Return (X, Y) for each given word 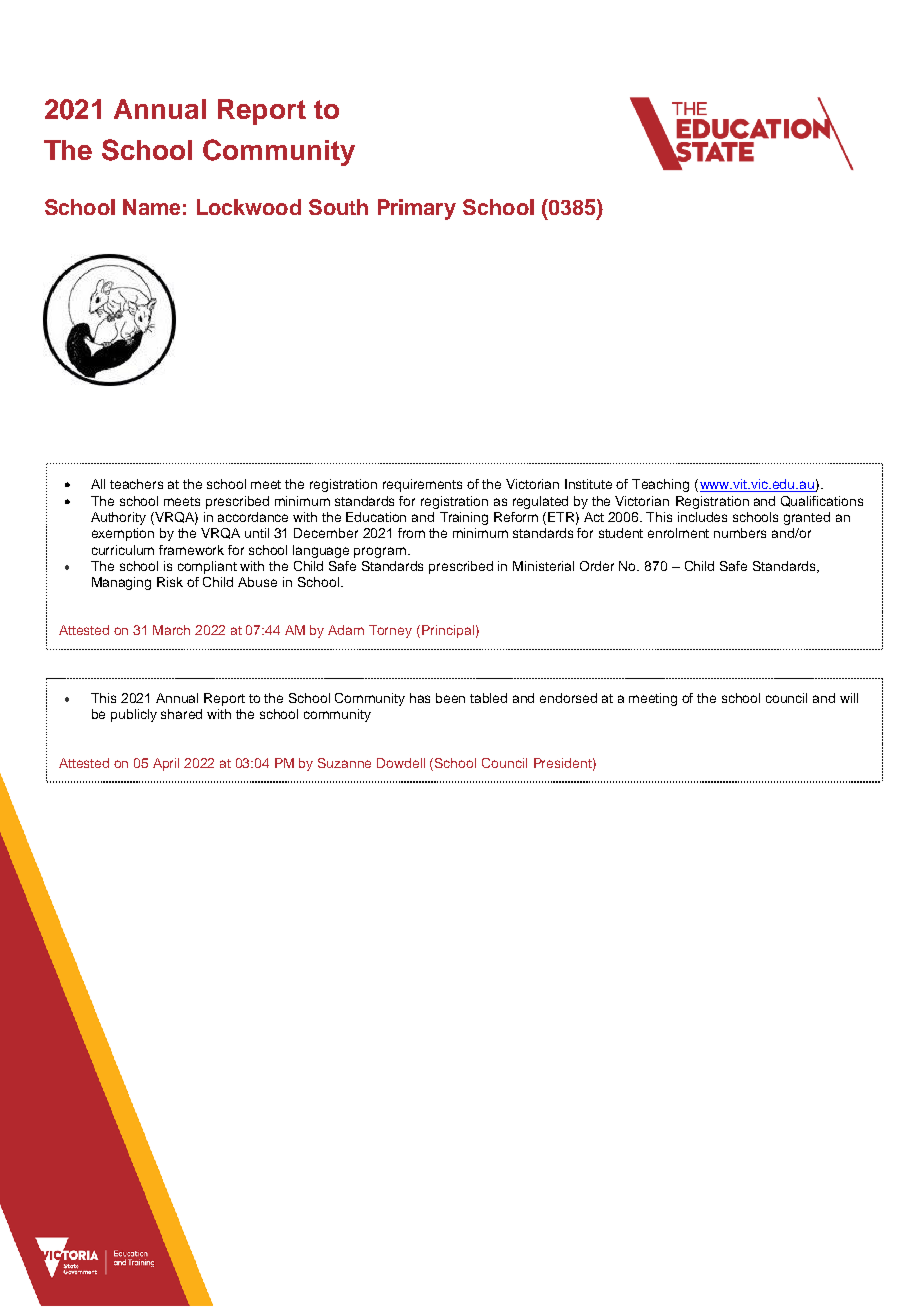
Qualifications (822, 501)
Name (151, 207)
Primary (417, 209)
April (166, 764)
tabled (488, 698)
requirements (422, 485)
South (338, 207)
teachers (136, 484)
